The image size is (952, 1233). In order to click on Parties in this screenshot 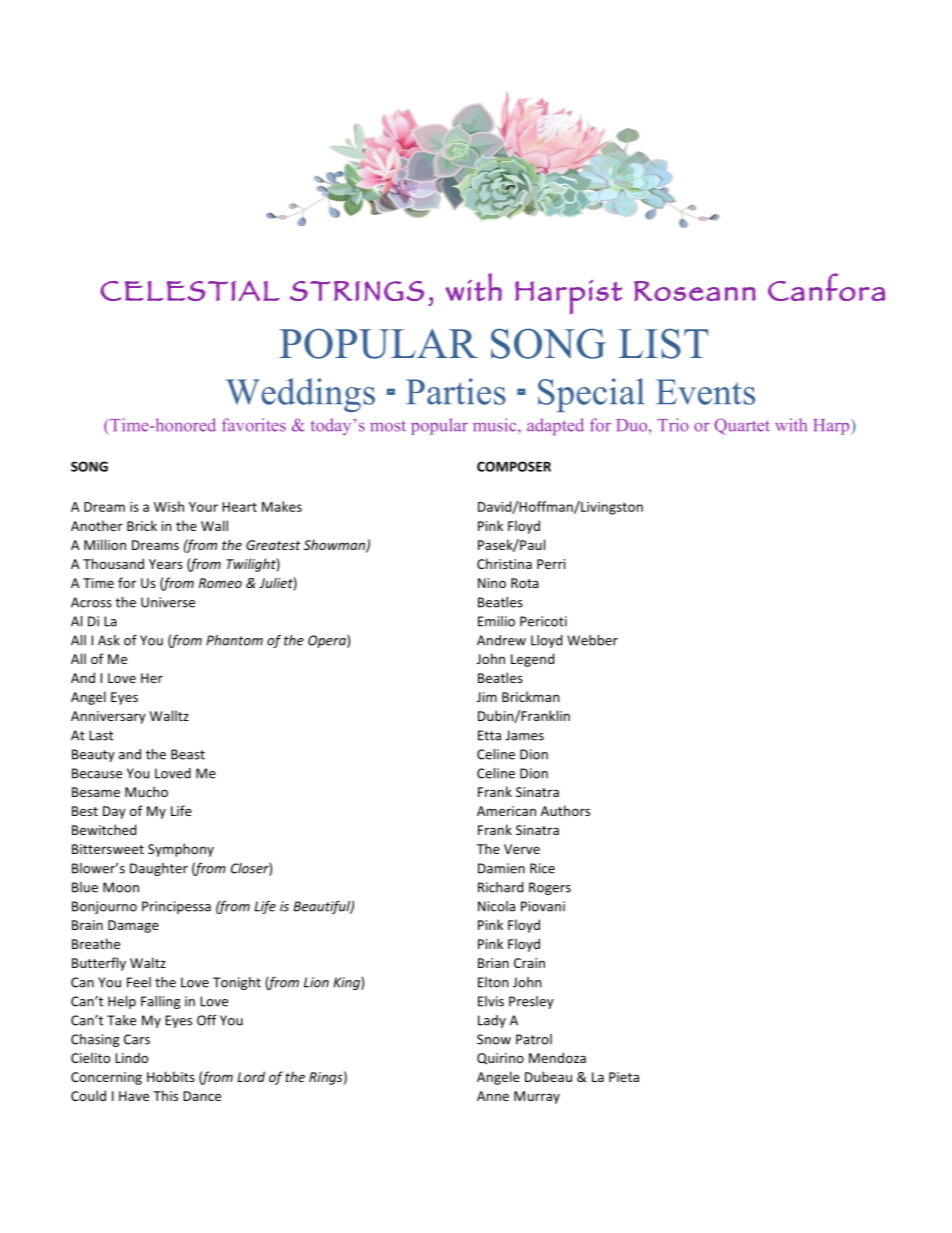, I will do `click(456, 391)`.
